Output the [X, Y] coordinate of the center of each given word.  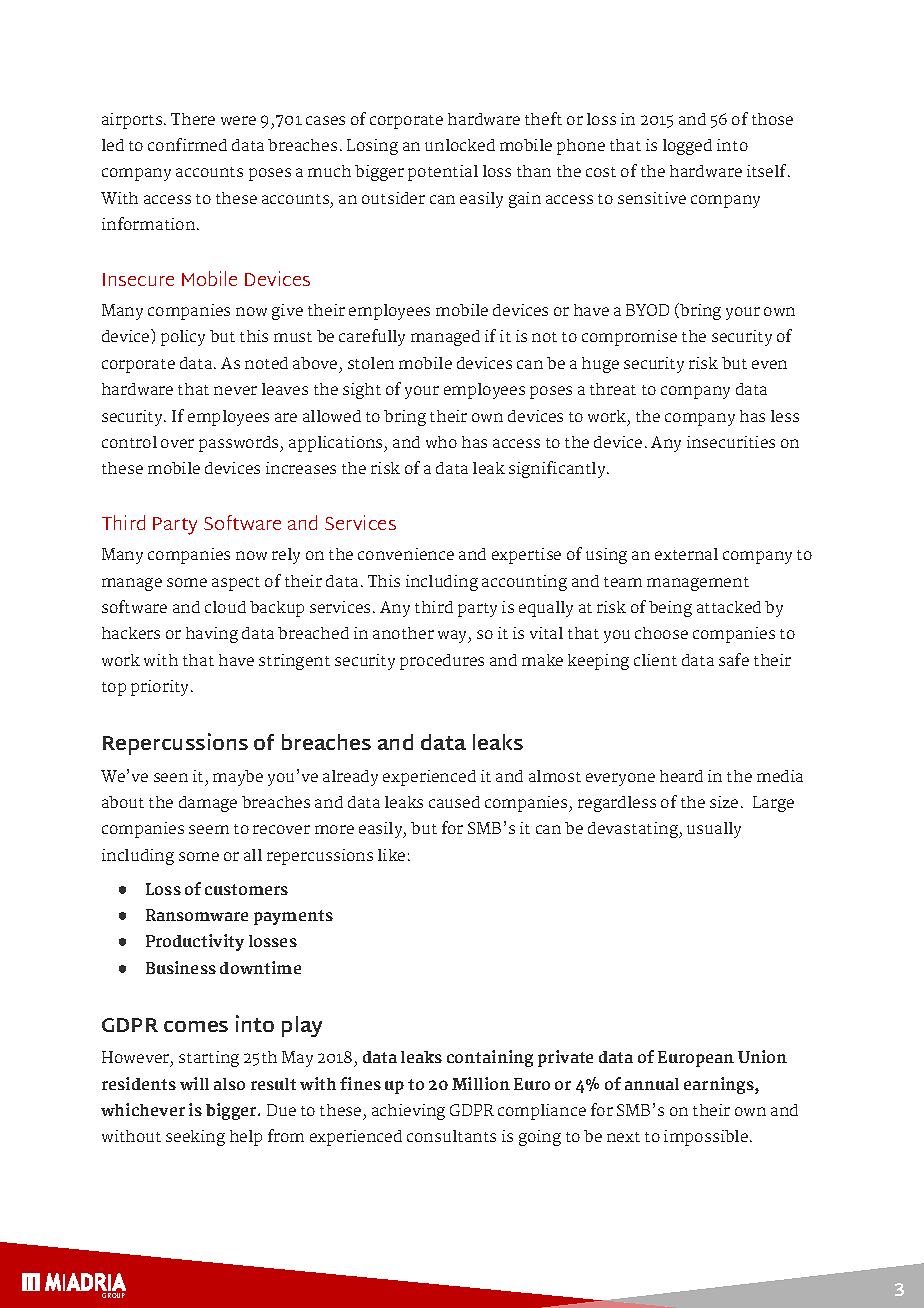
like [391, 855]
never [235, 390]
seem [209, 829]
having [212, 635]
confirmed [187, 144]
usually [714, 830]
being [670, 609]
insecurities [731, 442]
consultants [451, 1136]
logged [687, 147]
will [194, 1083]
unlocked [460, 145]
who [441, 442]
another [403, 633]
